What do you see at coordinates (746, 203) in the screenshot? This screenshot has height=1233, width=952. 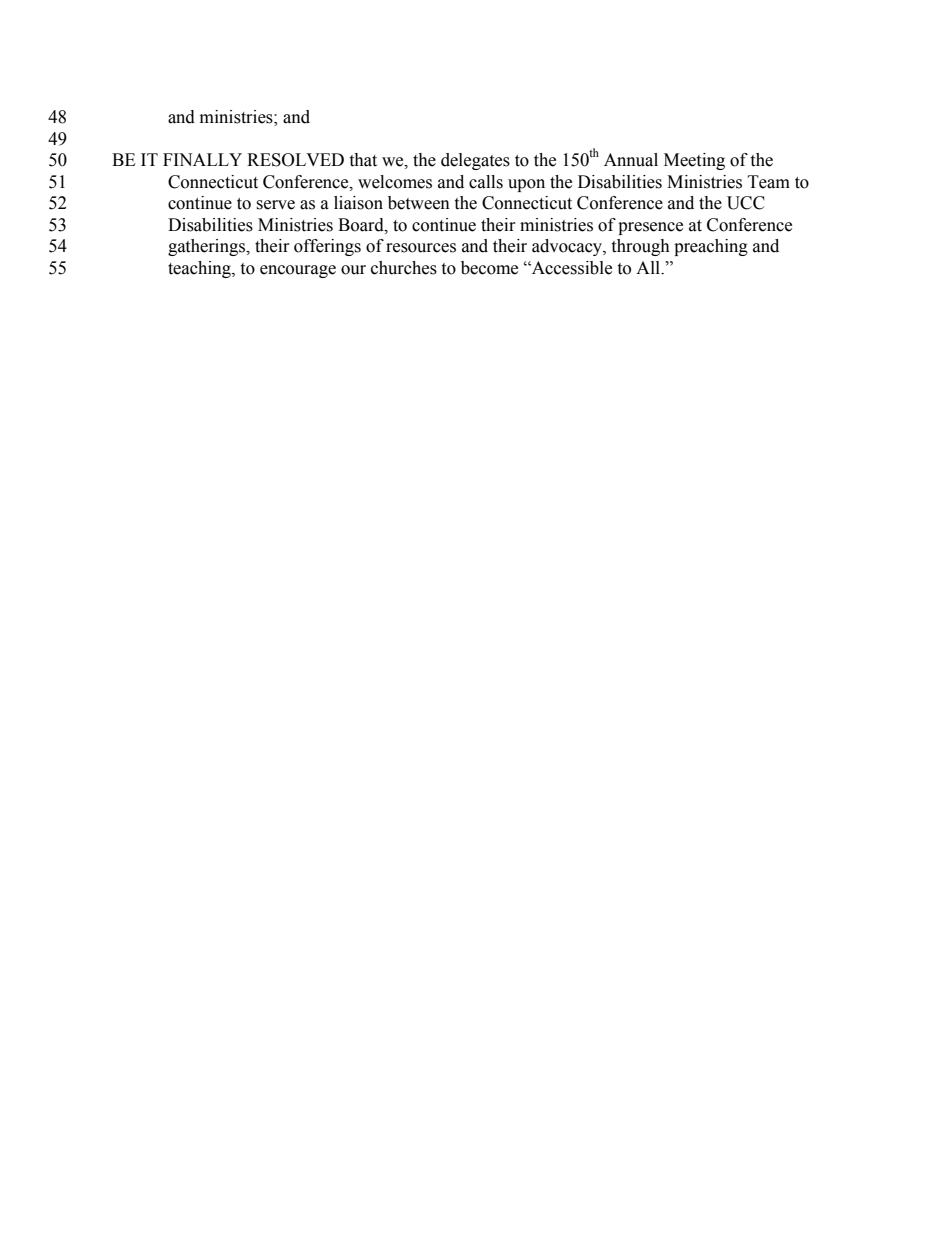 I see `UCC` at bounding box center [746, 203].
